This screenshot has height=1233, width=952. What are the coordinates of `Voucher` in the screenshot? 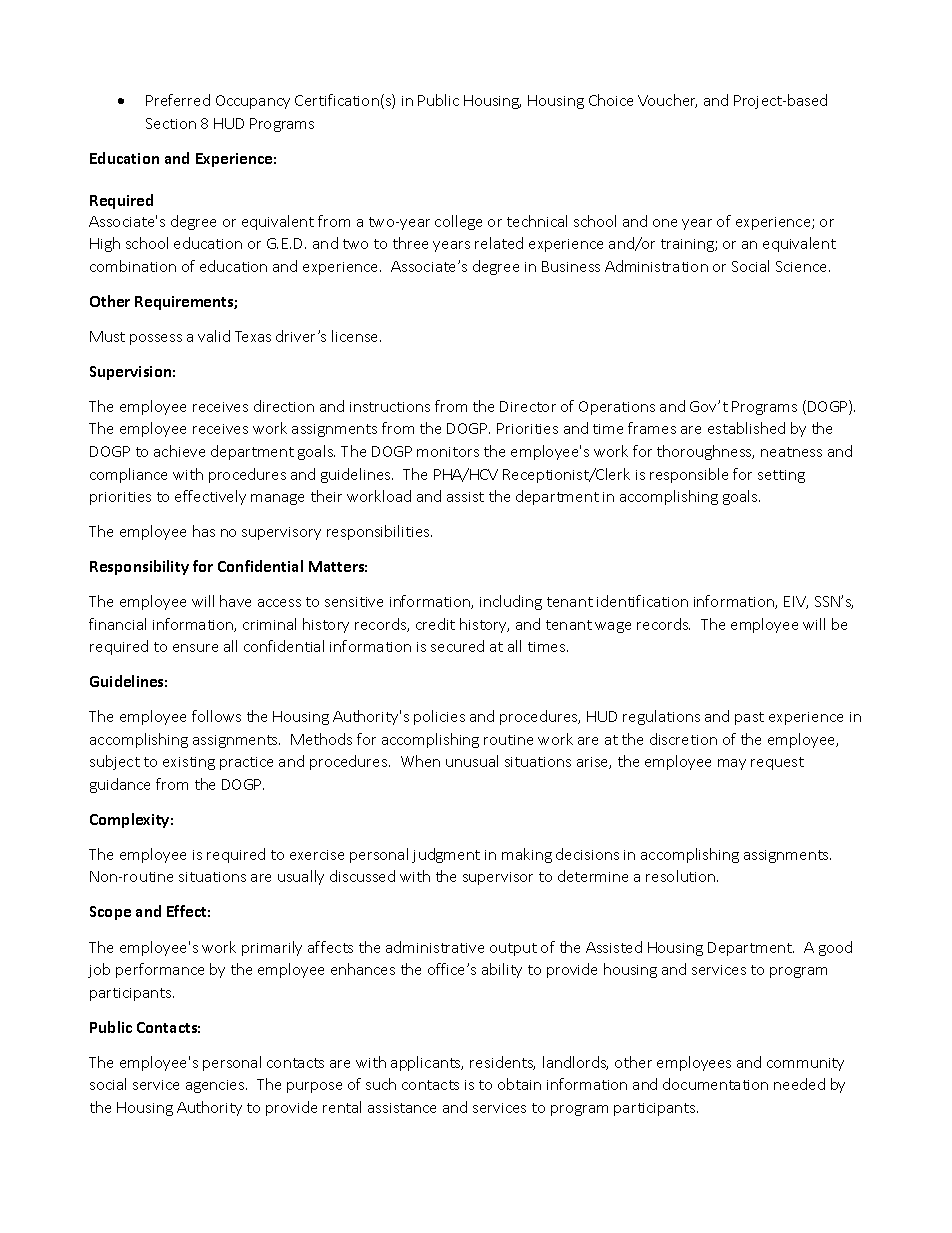 It's located at (667, 101).
